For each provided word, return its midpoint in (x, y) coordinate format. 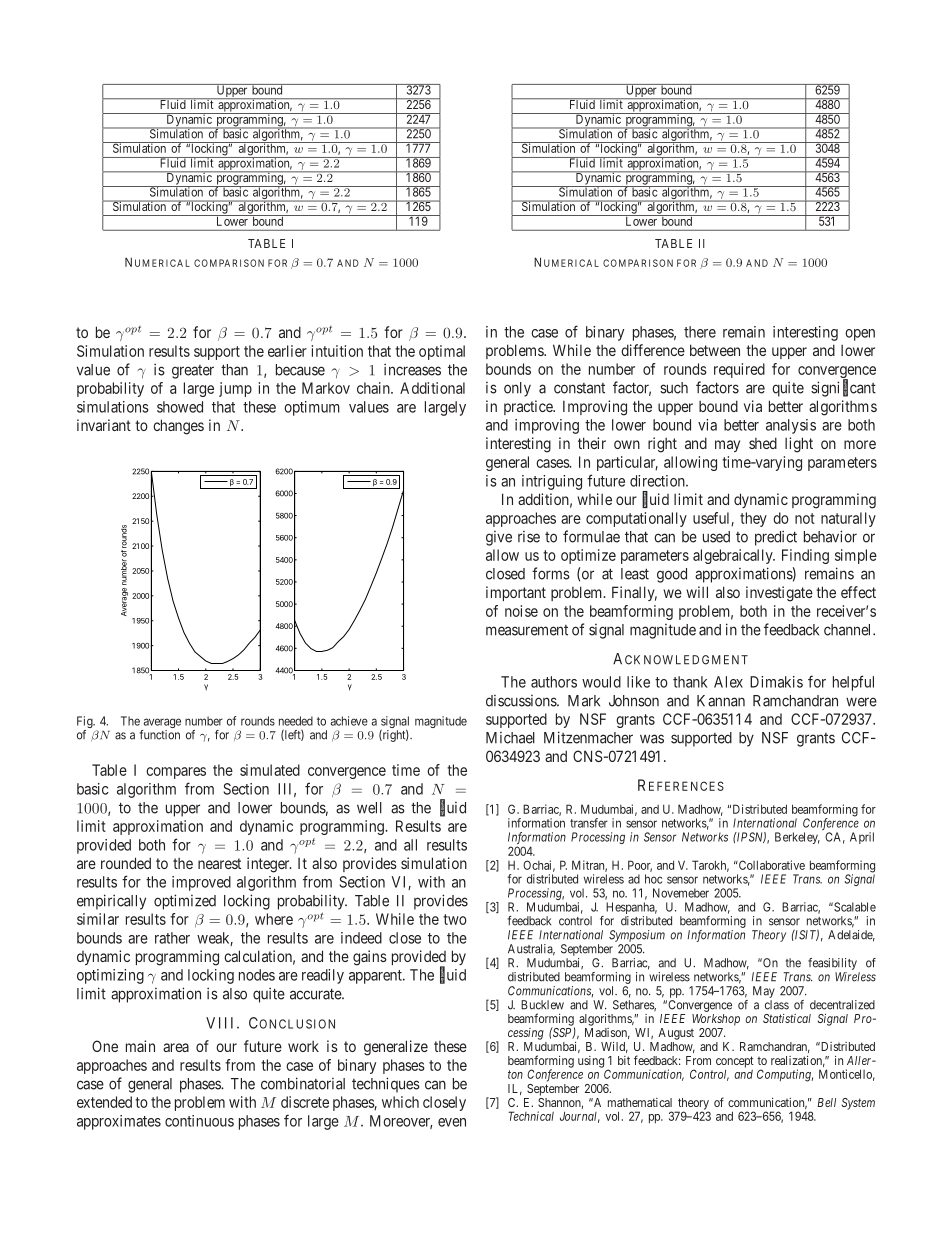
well (369, 808)
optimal (442, 352)
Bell (826, 1102)
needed (296, 721)
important (516, 593)
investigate (779, 594)
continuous (199, 1121)
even (452, 1122)
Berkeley (797, 838)
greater (193, 372)
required (739, 370)
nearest (219, 863)
